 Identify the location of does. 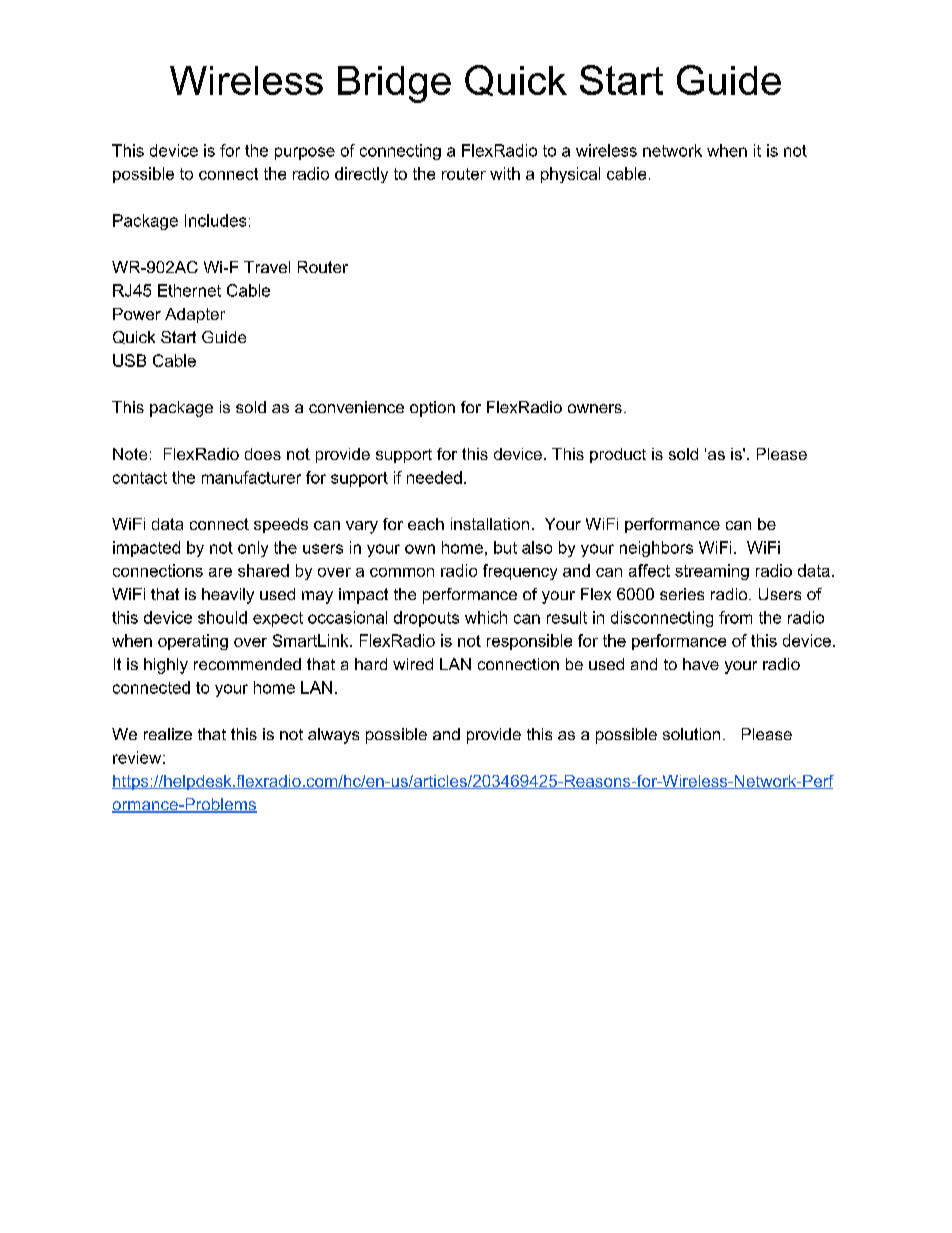
(263, 454).
